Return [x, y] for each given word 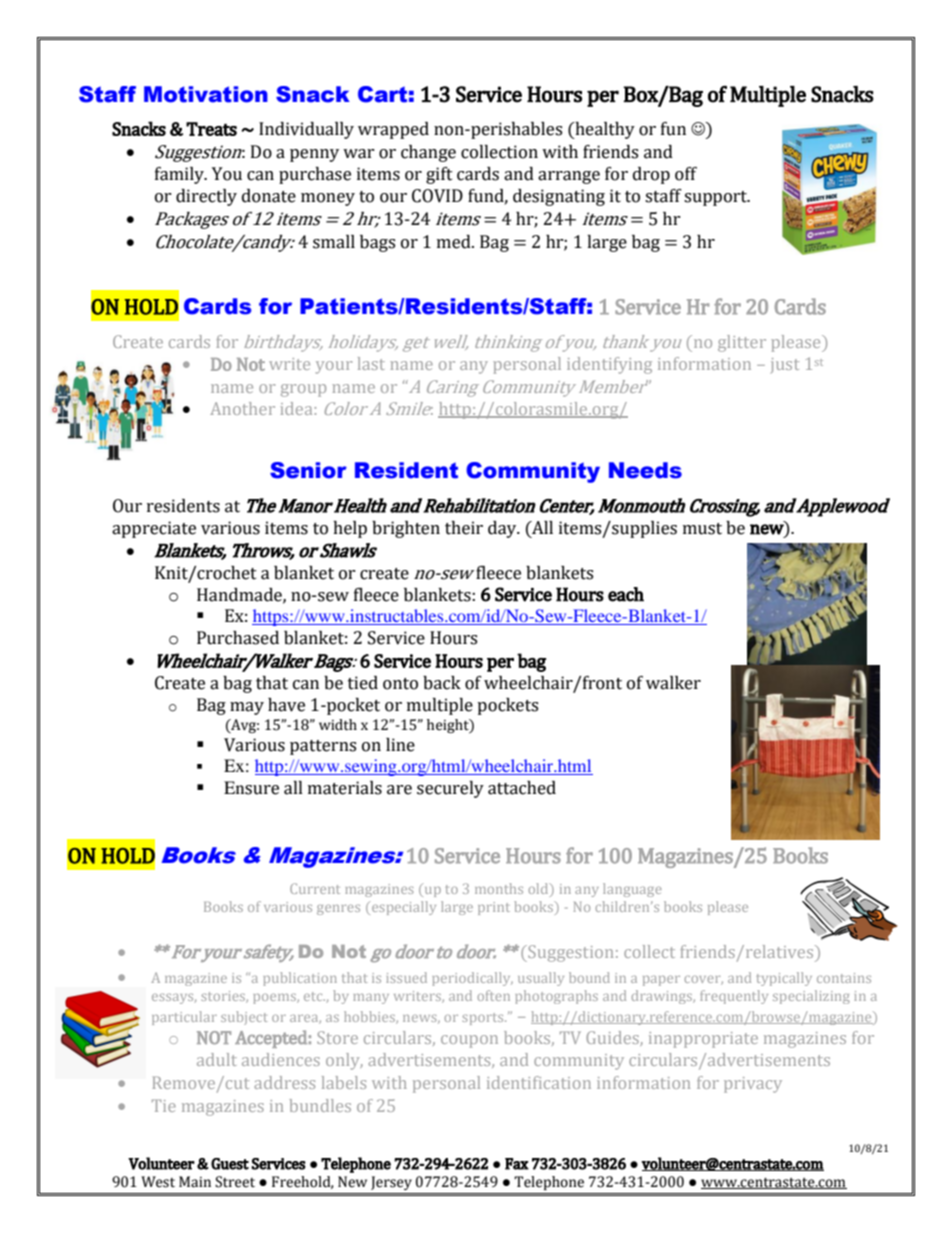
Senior [308, 470]
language [632, 890]
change [428, 153]
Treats [211, 129]
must [702, 529]
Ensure [251, 788]
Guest [230, 1164]
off [686, 174]
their [464, 528]
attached [522, 788]
